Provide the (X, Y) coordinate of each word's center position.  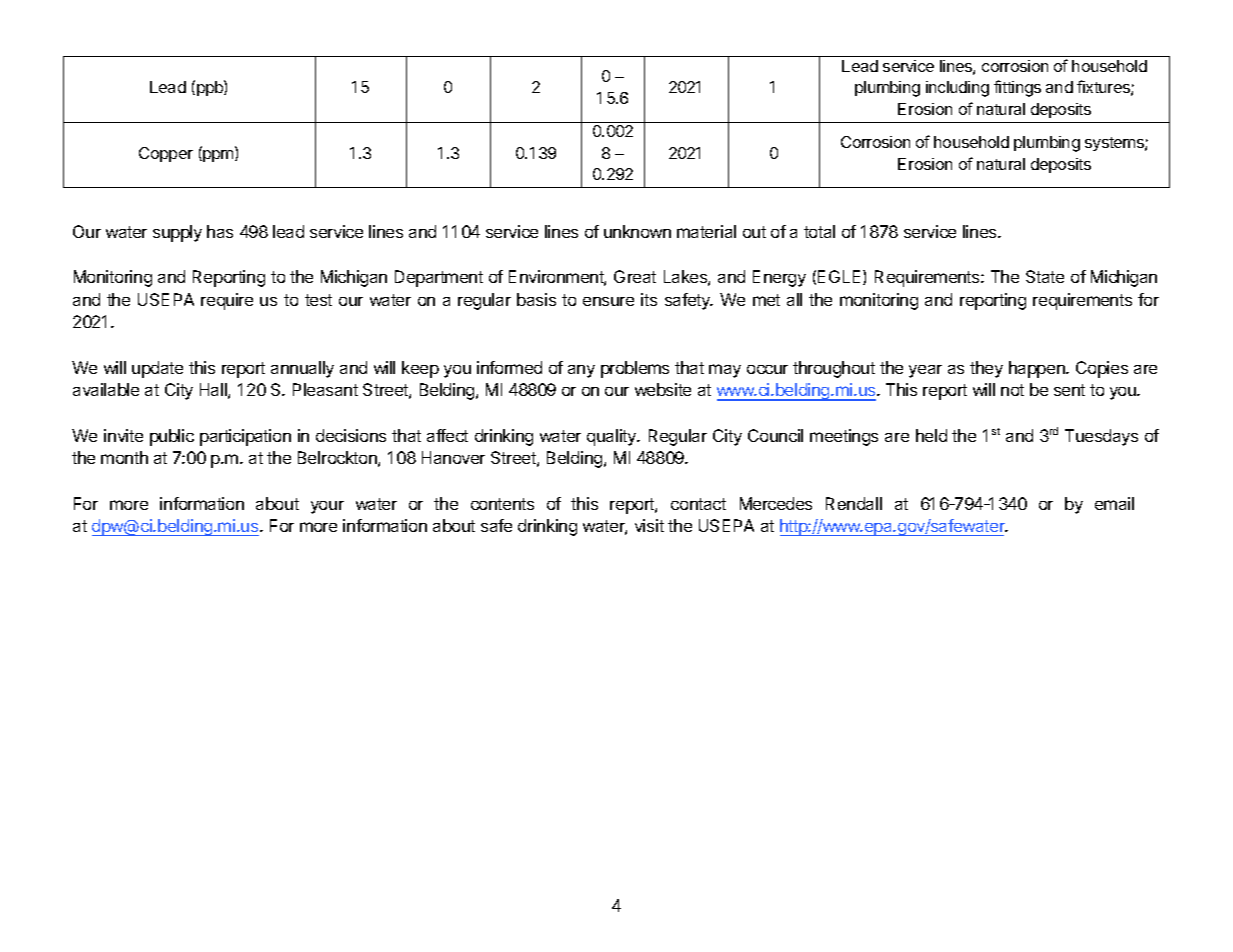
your (327, 507)
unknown (637, 231)
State (1045, 276)
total (819, 231)
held (931, 435)
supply (177, 233)
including (957, 89)
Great (635, 276)
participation (245, 437)
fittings (1017, 88)
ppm (218, 156)
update (157, 369)
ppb (211, 88)
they (986, 369)
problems (635, 369)
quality (613, 437)
